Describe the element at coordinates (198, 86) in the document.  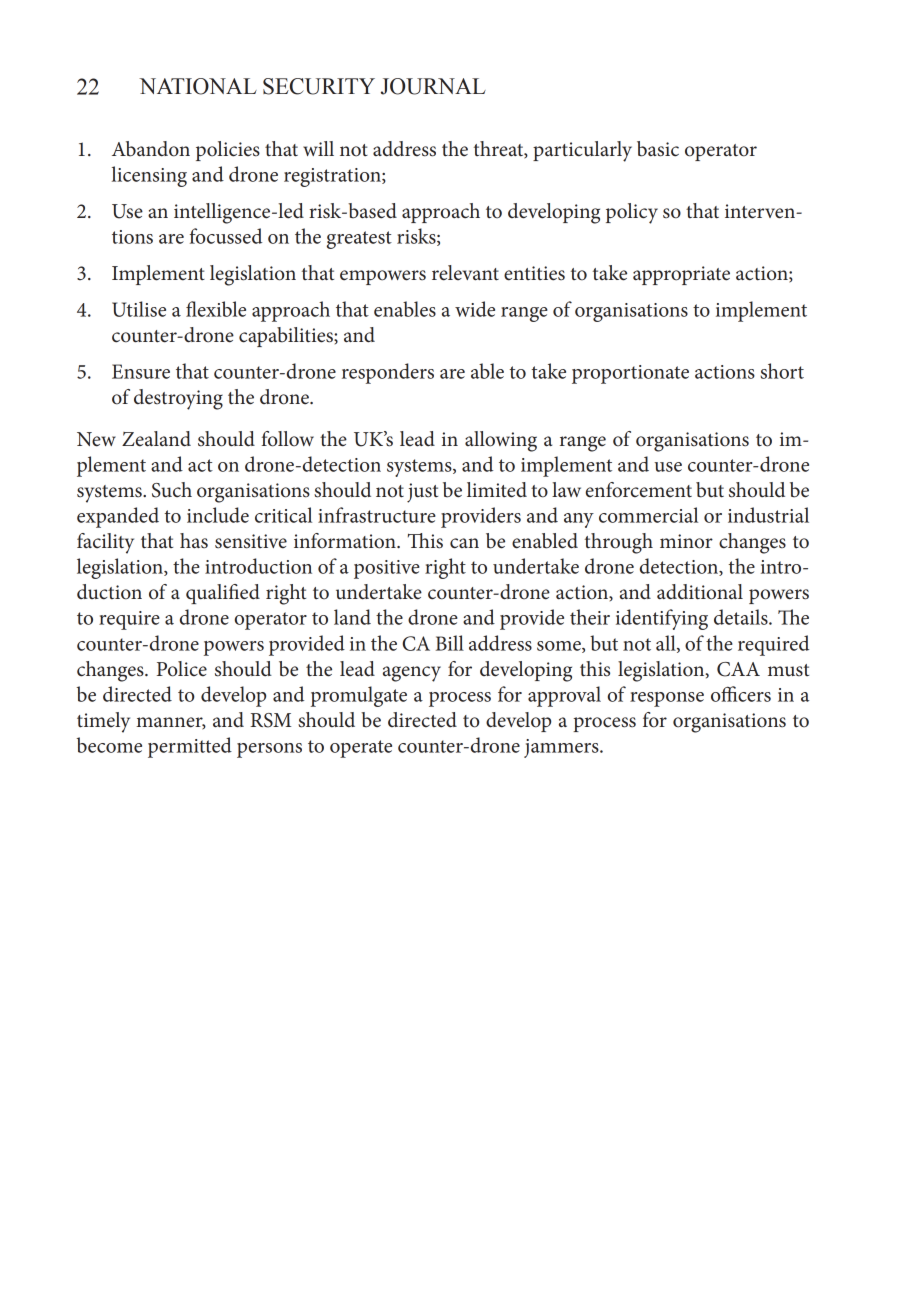
I see `NATIONAL` at that location.
